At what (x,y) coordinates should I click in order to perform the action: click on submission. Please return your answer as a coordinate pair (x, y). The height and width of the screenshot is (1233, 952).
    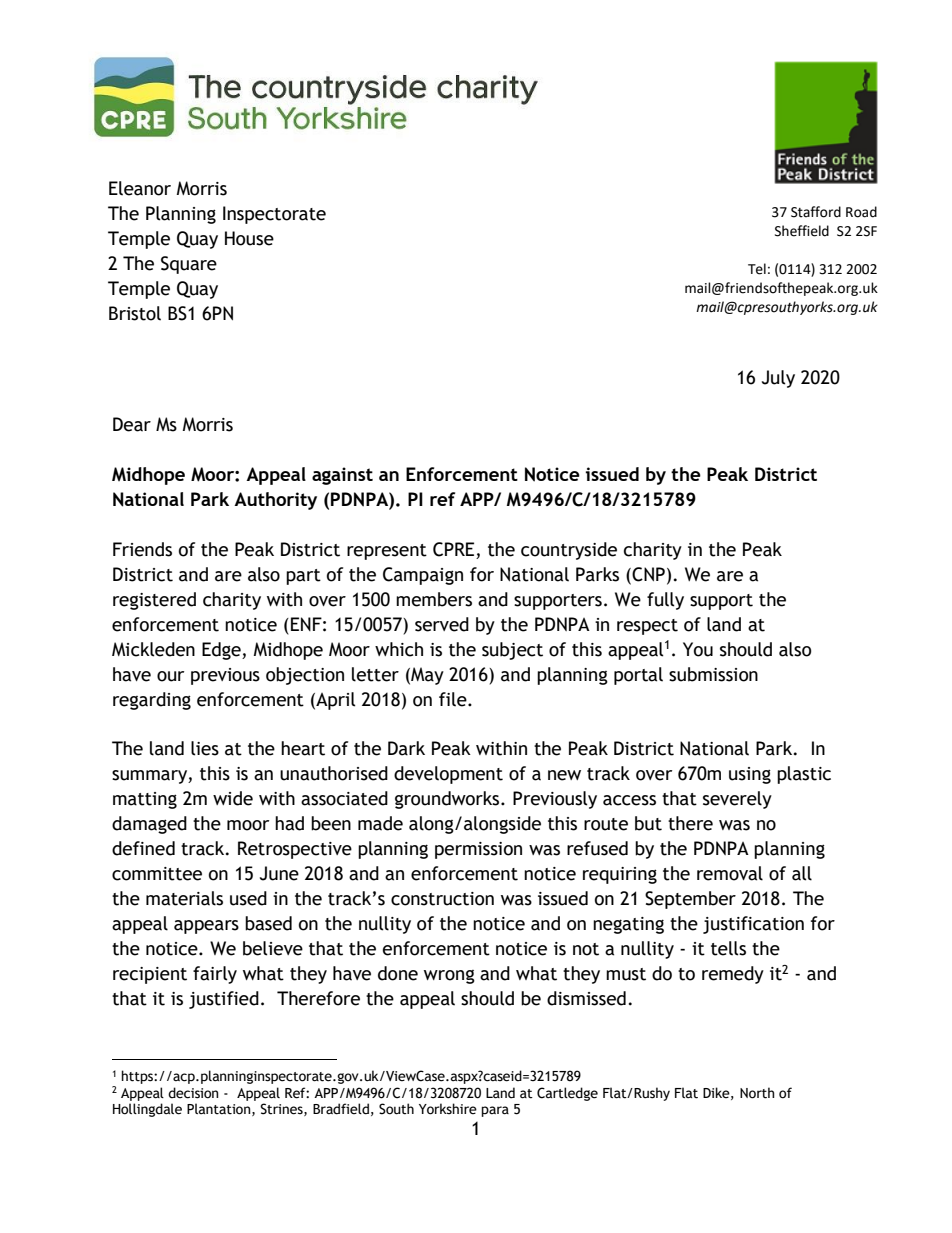
    Looking at the image, I should click on (713, 674).
